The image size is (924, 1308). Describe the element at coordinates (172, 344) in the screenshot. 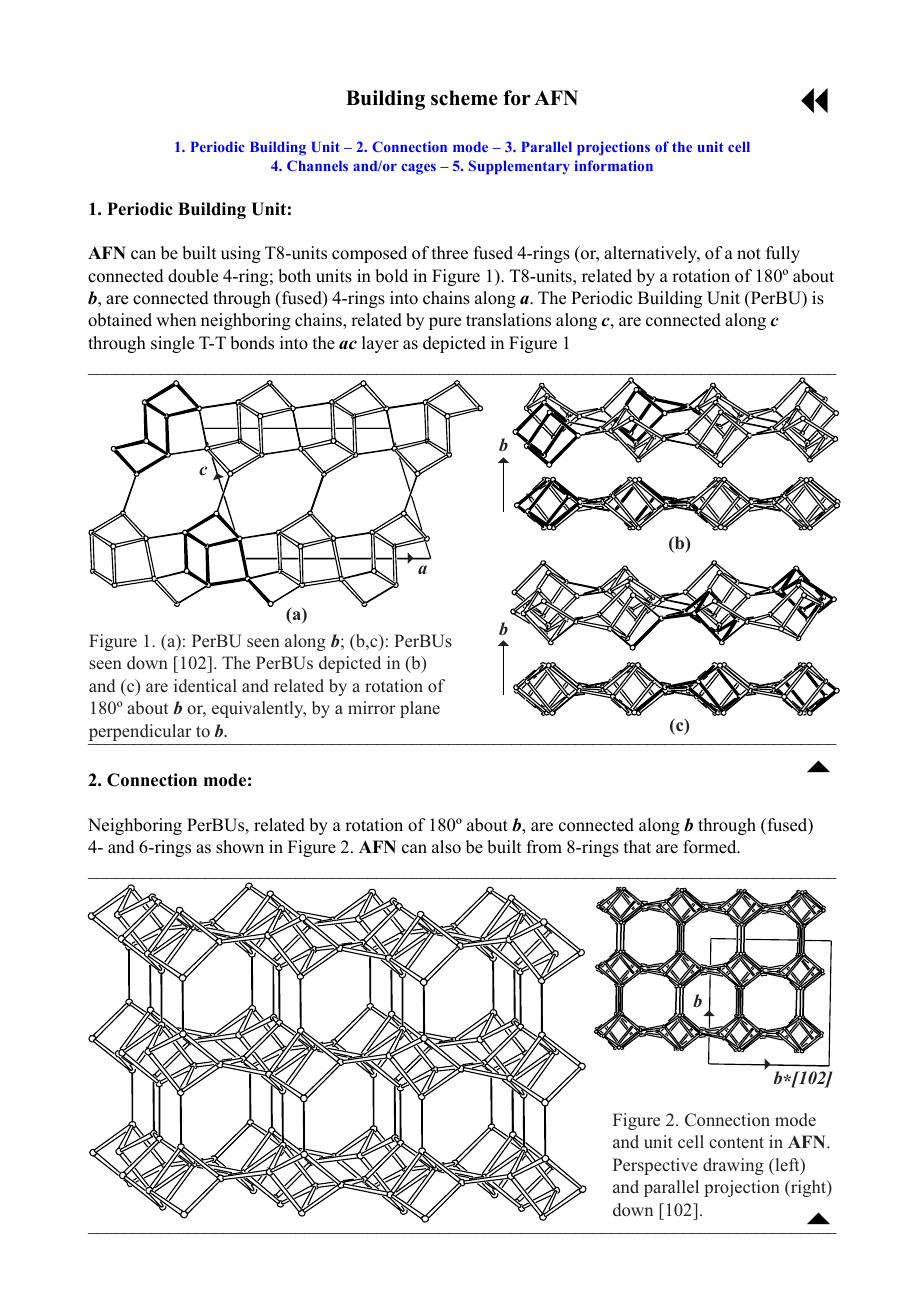

I see `single` at that location.
